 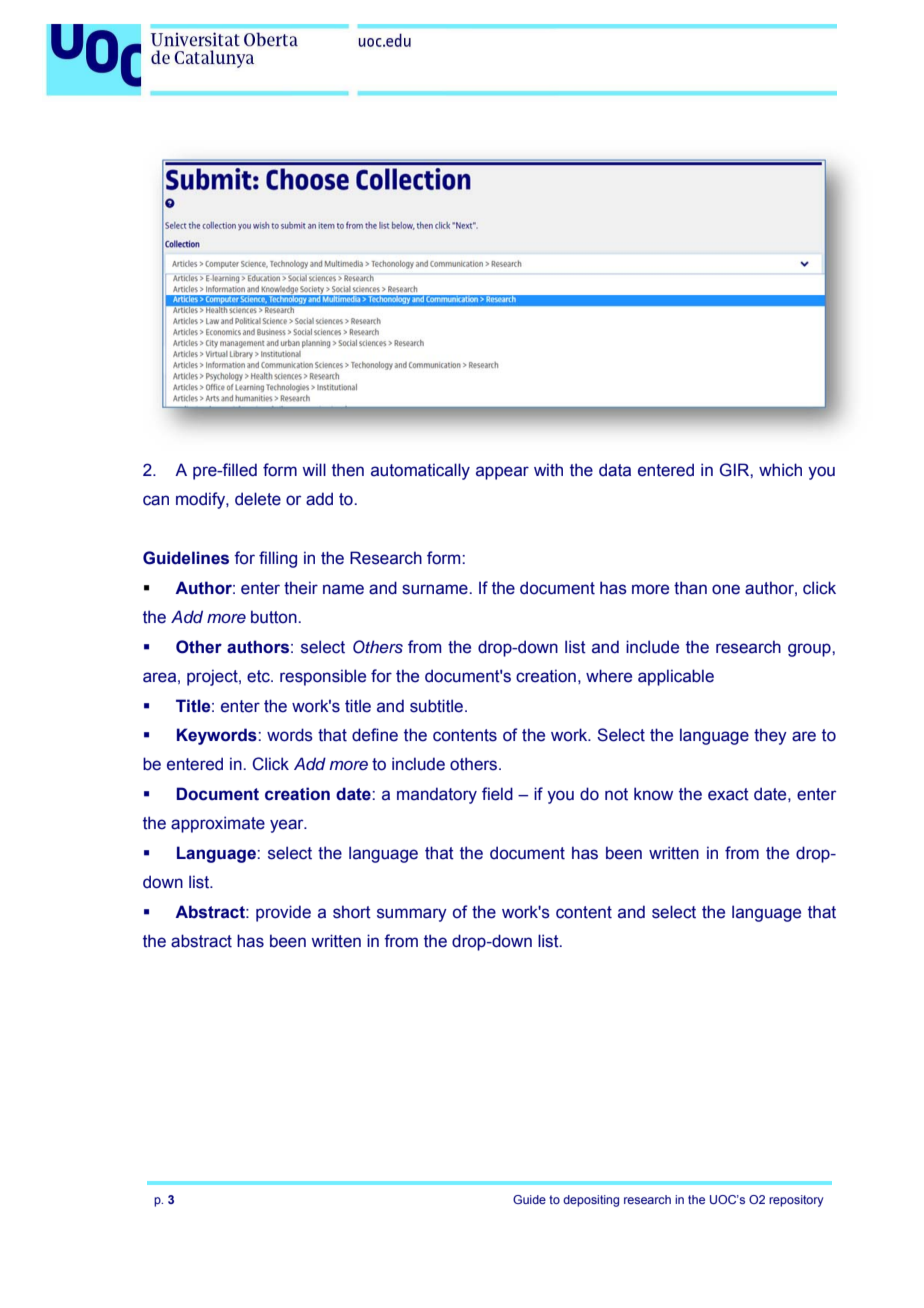 What do you see at coordinates (283, 913) in the document?
I see `provide` at bounding box center [283, 913].
